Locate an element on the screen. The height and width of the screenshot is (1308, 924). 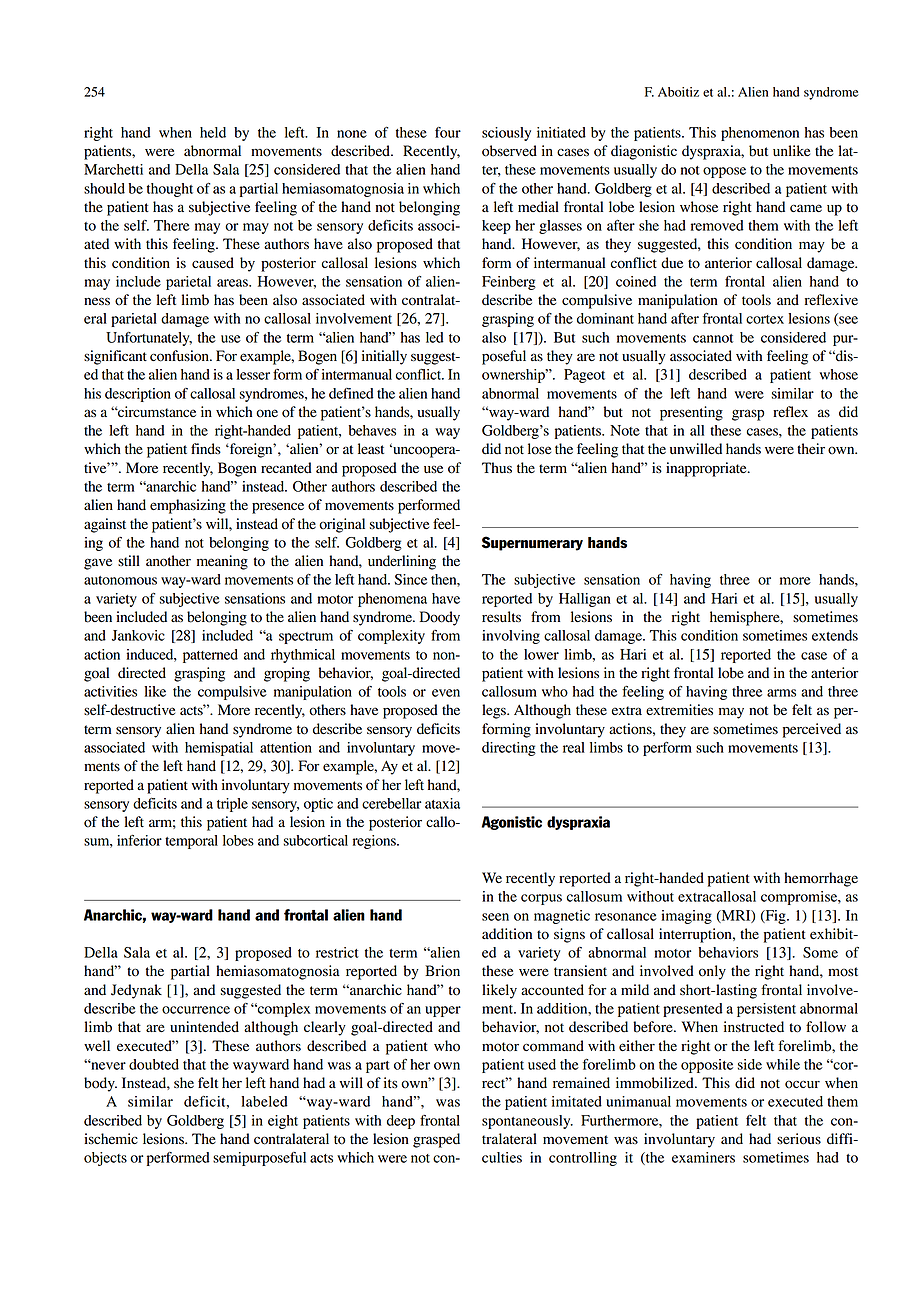
emphasizing is located at coordinates (188, 506).
